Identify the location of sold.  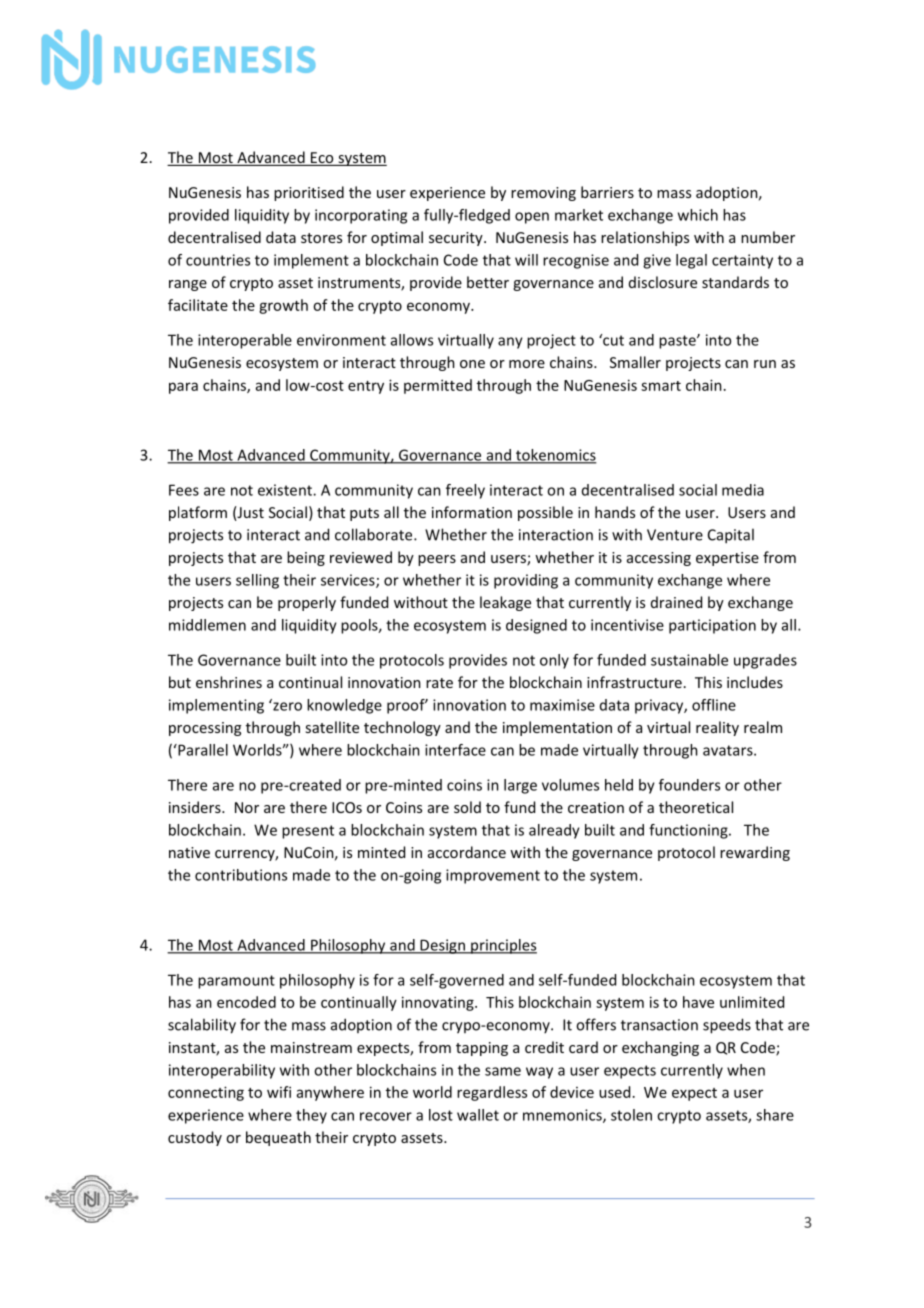
(467, 807).
